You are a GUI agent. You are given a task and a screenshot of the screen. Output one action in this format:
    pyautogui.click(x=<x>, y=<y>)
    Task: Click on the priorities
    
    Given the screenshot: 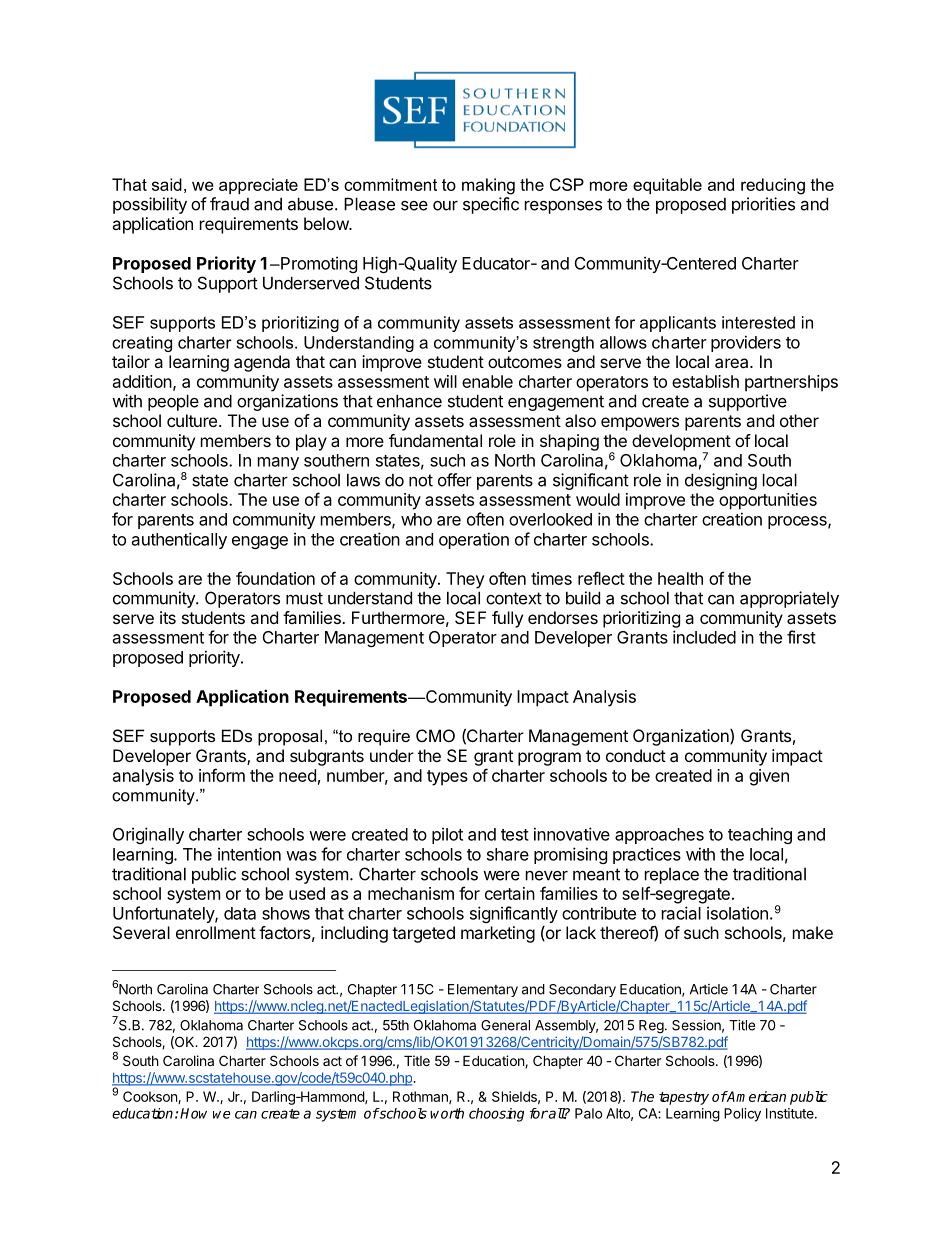 What is the action you would take?
    pyautogui.click(x=763, y=205)
